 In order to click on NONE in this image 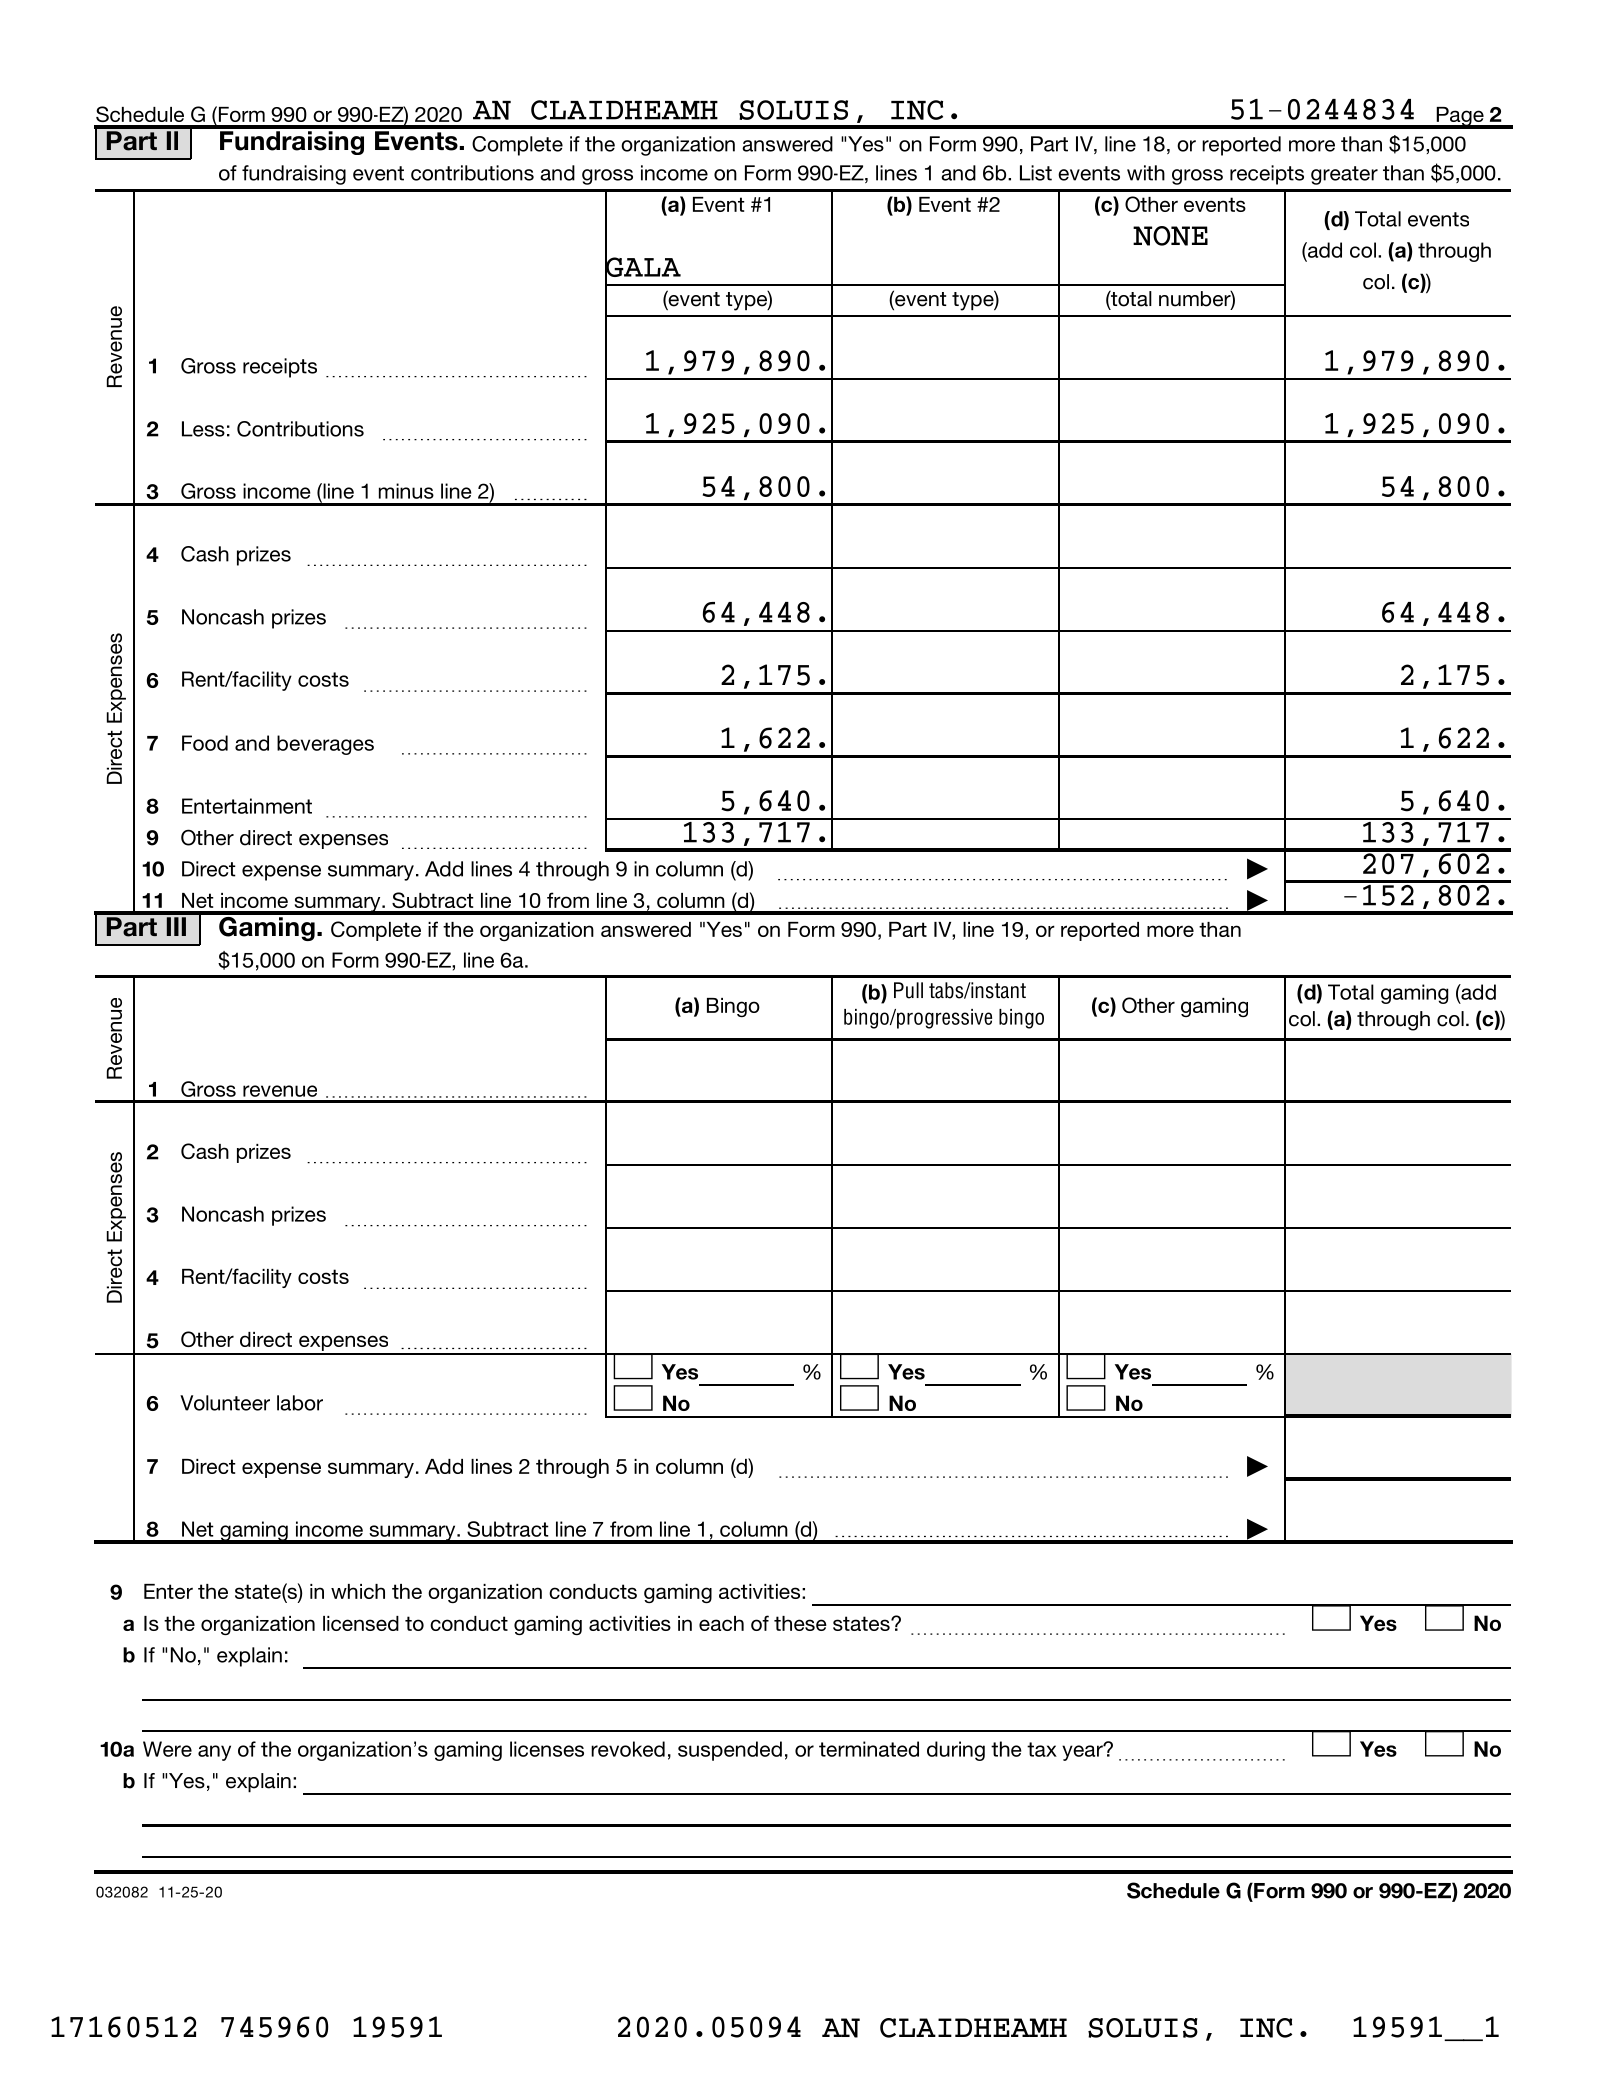, I will do `click(1170, 236)`.
